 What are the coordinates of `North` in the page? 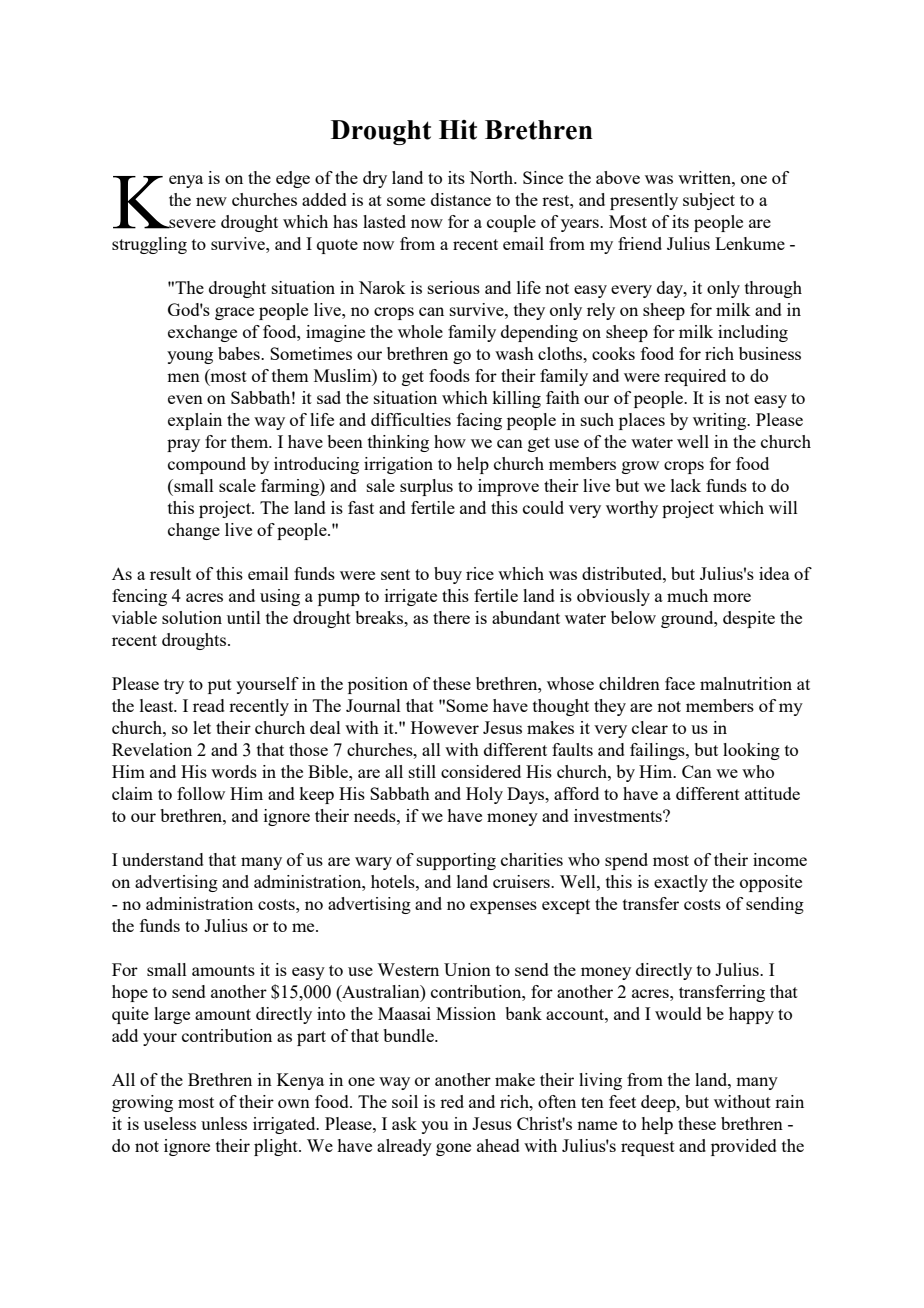 It's located at (492, 177).
